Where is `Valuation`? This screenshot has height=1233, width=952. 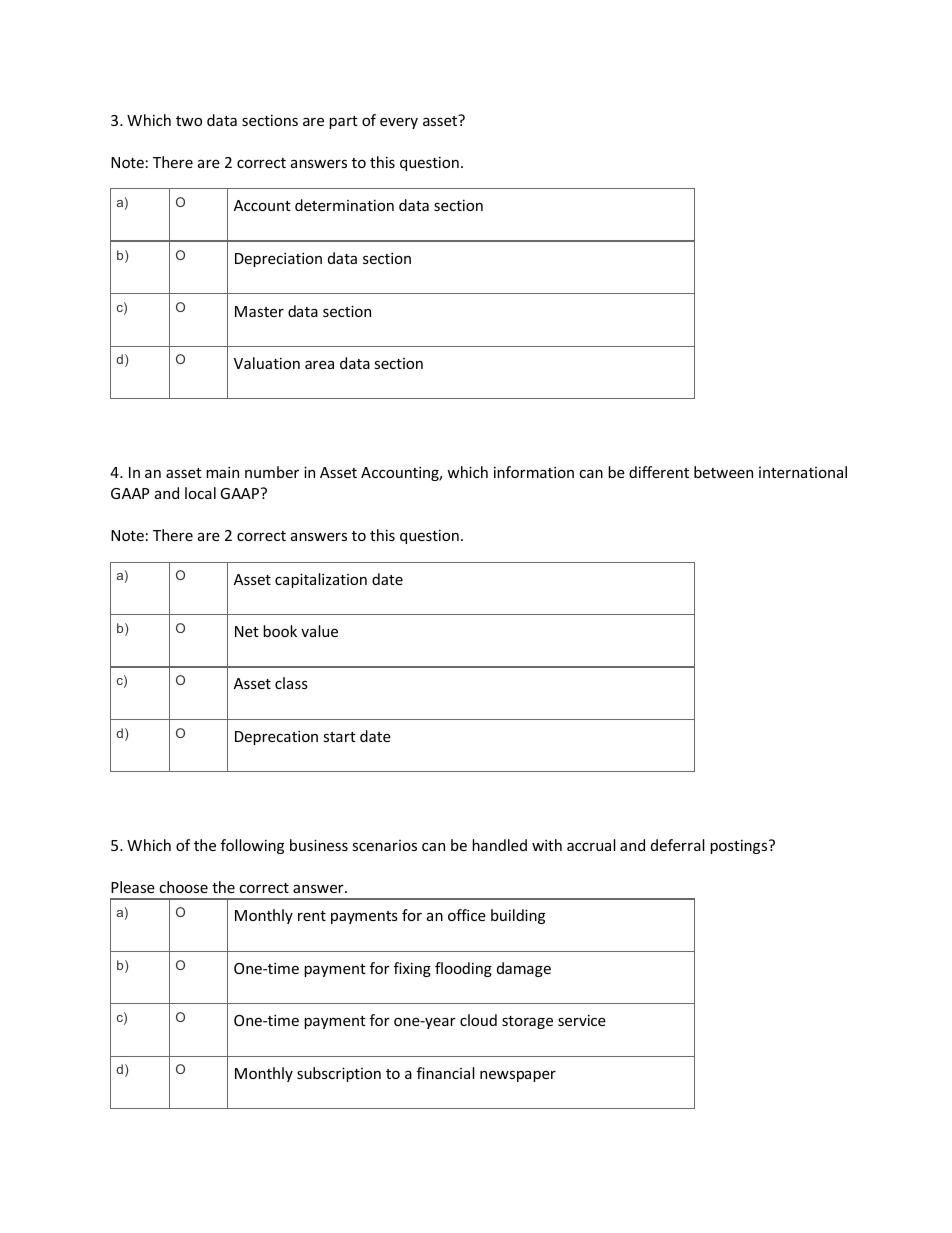
Valuation is located at coordinates (267, 363).
